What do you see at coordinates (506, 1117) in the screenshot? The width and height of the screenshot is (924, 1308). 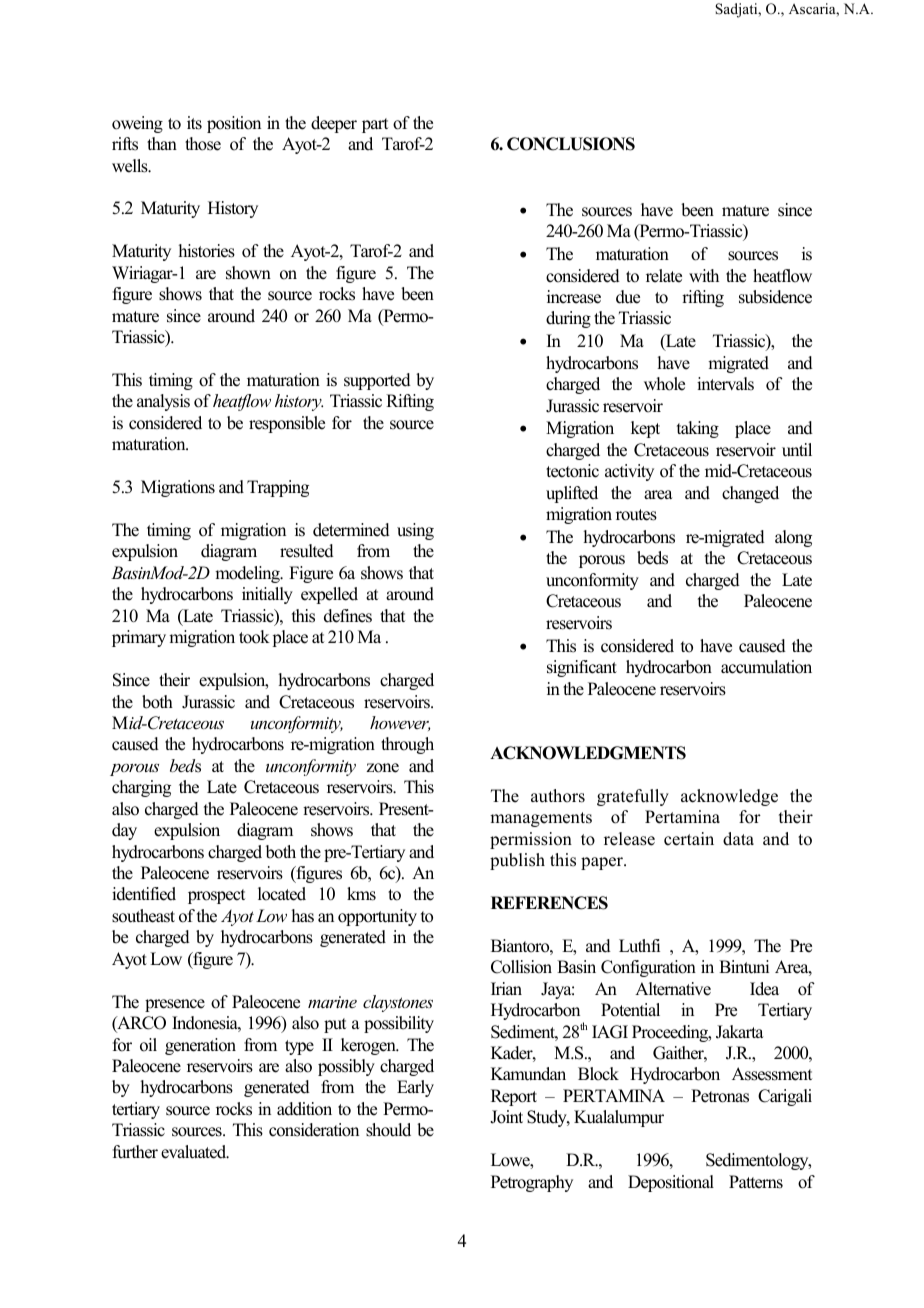 I see `Joint` at bounding box center [506, 1117].
